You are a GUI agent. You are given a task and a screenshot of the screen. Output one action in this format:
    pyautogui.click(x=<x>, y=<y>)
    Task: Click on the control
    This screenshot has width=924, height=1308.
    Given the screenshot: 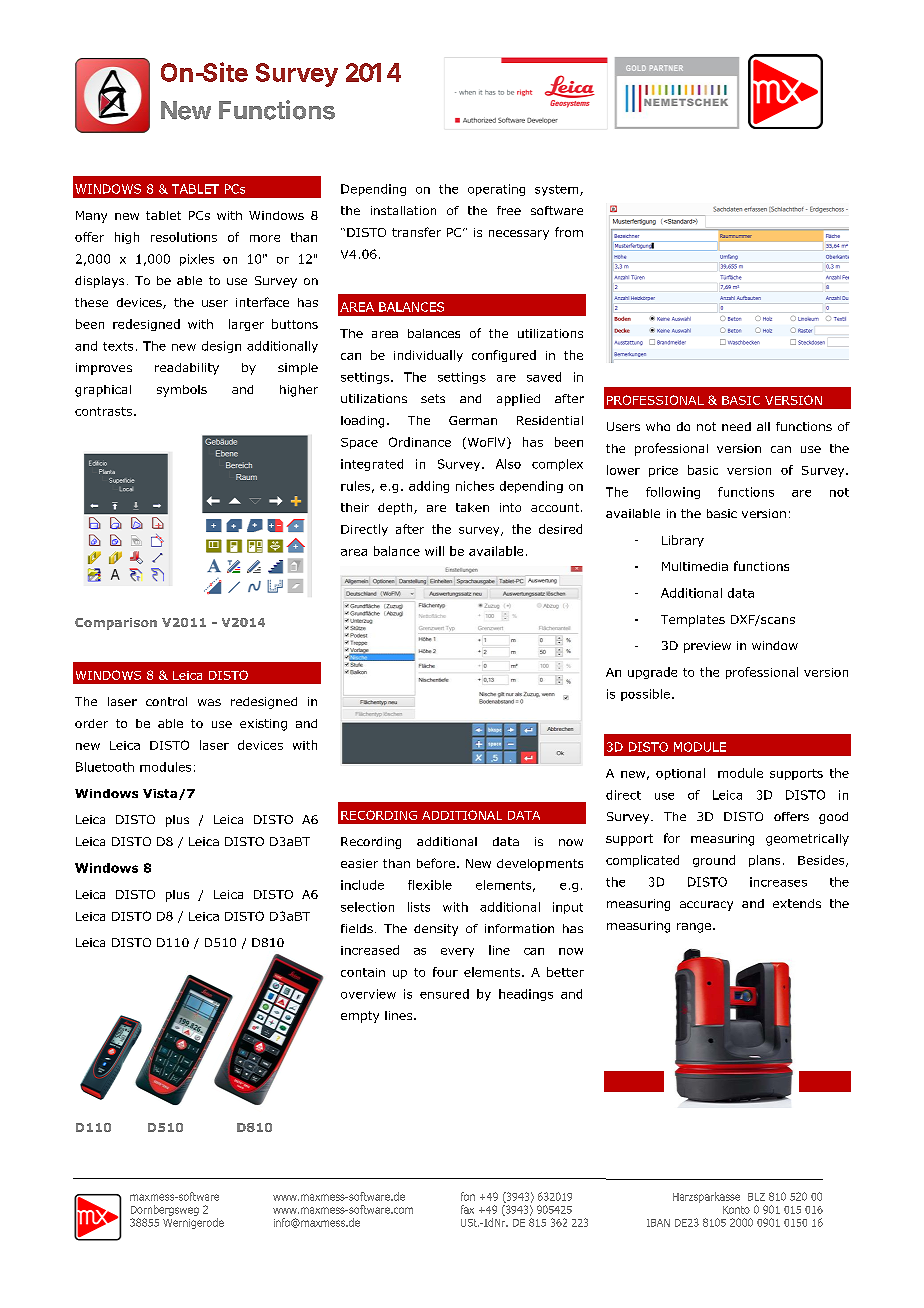 What is the action you would take?
    pyautogui.click(x=166, y=701)
